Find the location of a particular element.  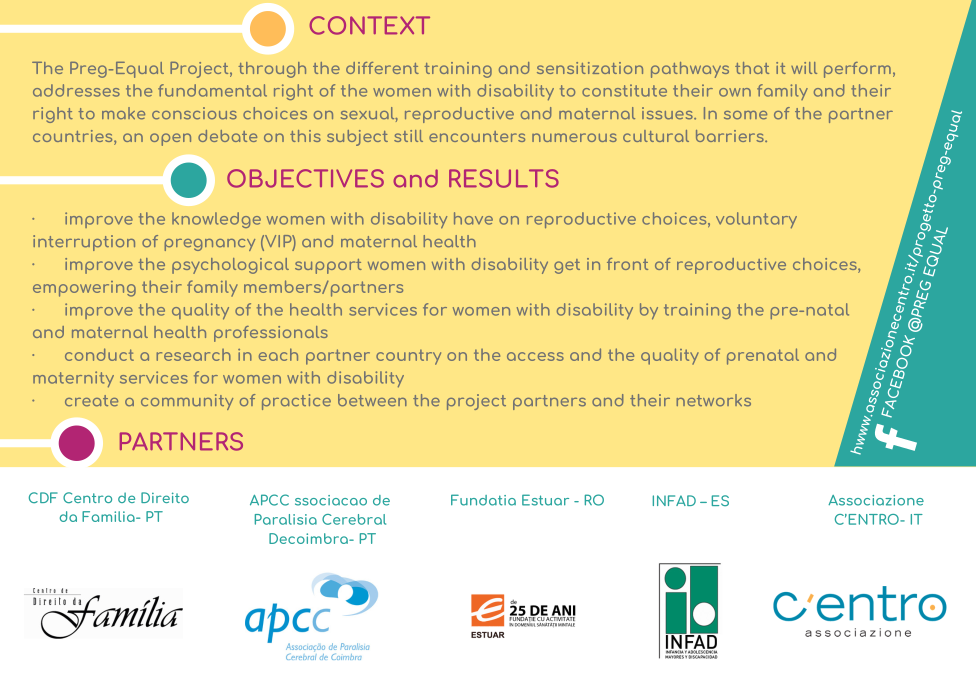

that is located at coordinates (752, 68).
